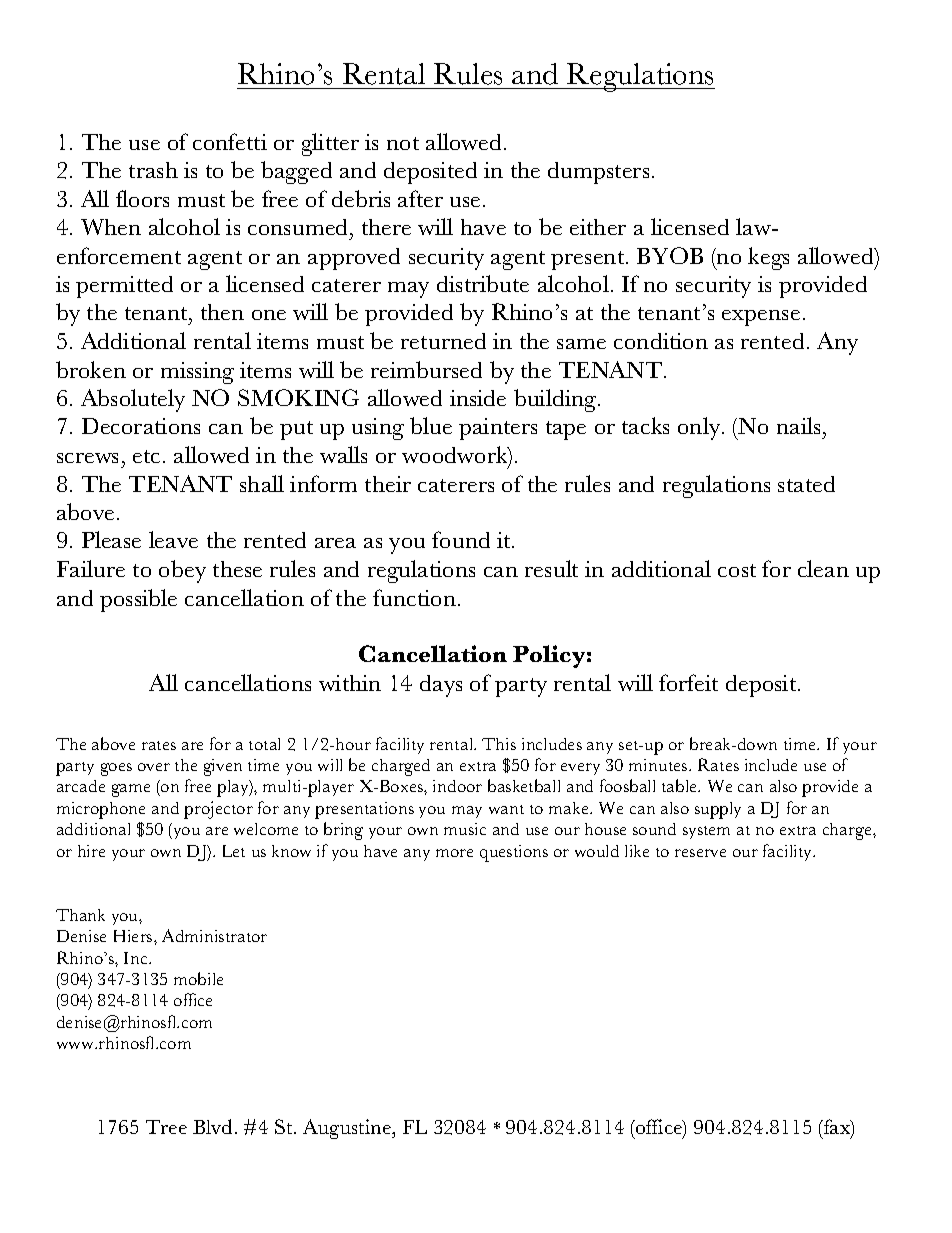 This image has height=1233, width=952. What do you see at coordinates (768, 258) in the image?
I see `kegs` at bounding box center [768, 258].
